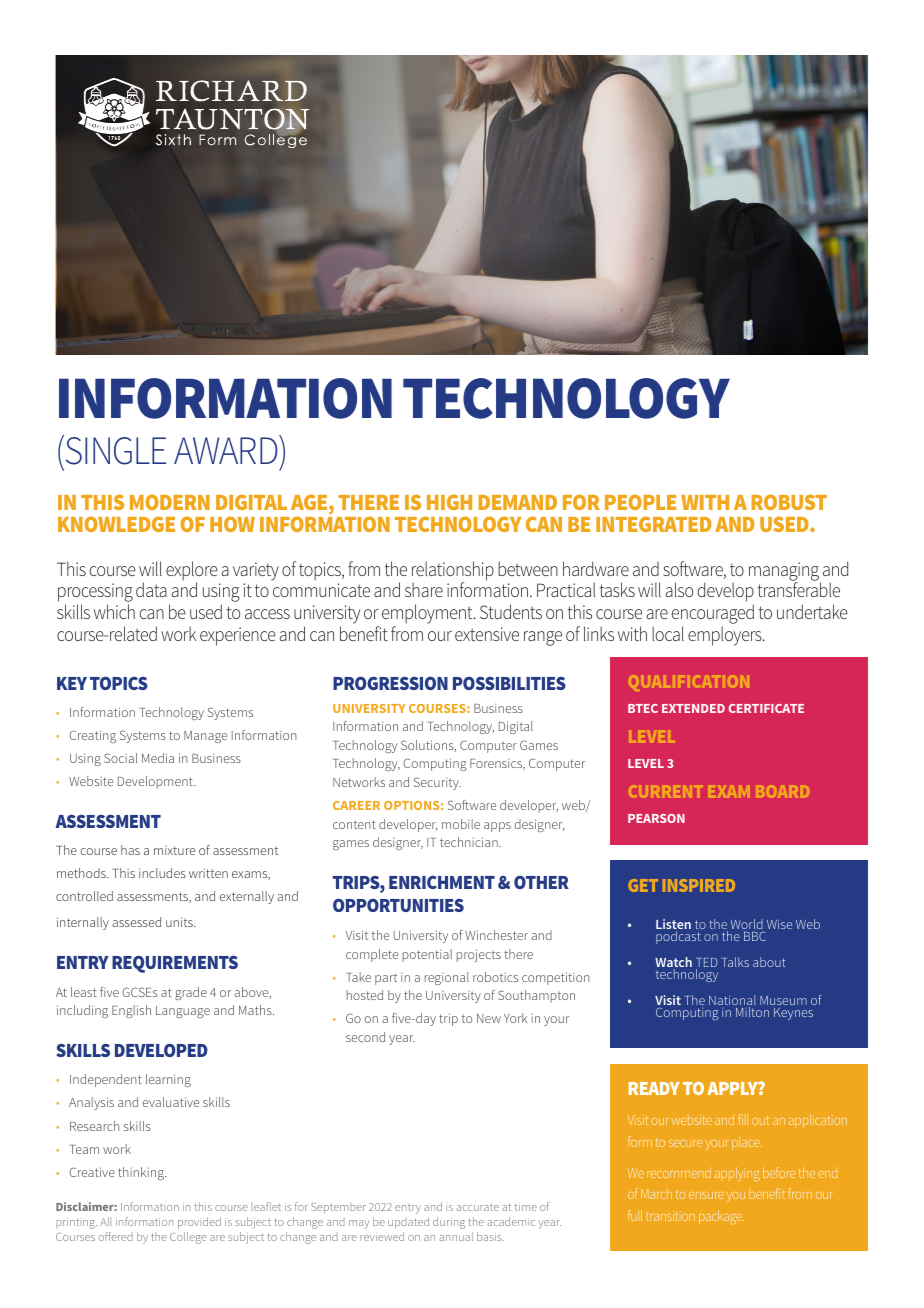  I want to click on HIGH, so click(449, 502).
